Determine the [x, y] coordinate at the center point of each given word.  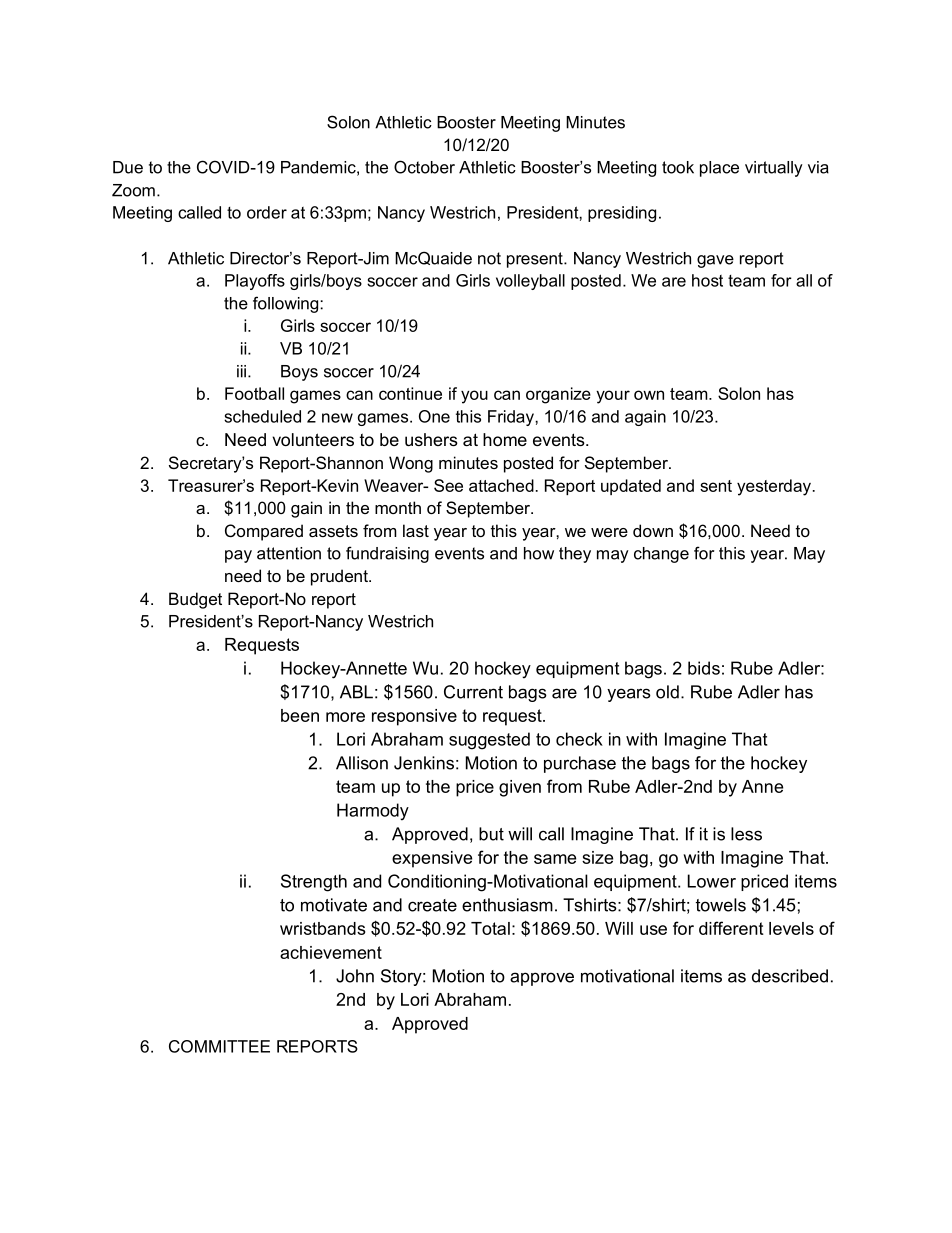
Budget [195, 600]
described [790, 976]
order [267, 212]
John [355, 976]
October [424, 167]
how [539, 553]
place [719, 169]
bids [704, 668]
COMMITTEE [219, 1046]
